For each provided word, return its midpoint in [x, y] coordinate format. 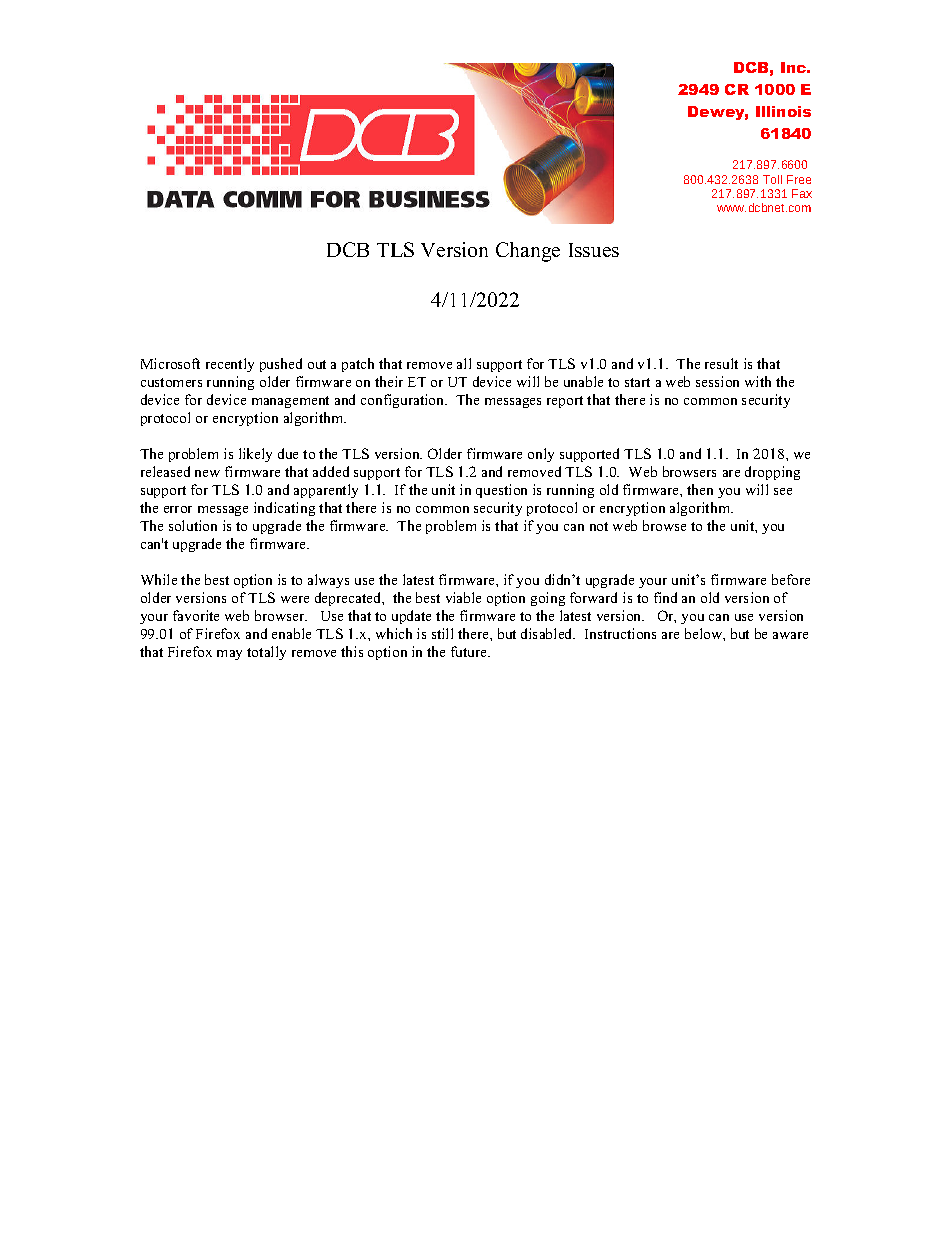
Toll [772, 179]
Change [528, 252]
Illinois [783, 111]
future [470, 651]
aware [790, 635]
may [229, 655]
